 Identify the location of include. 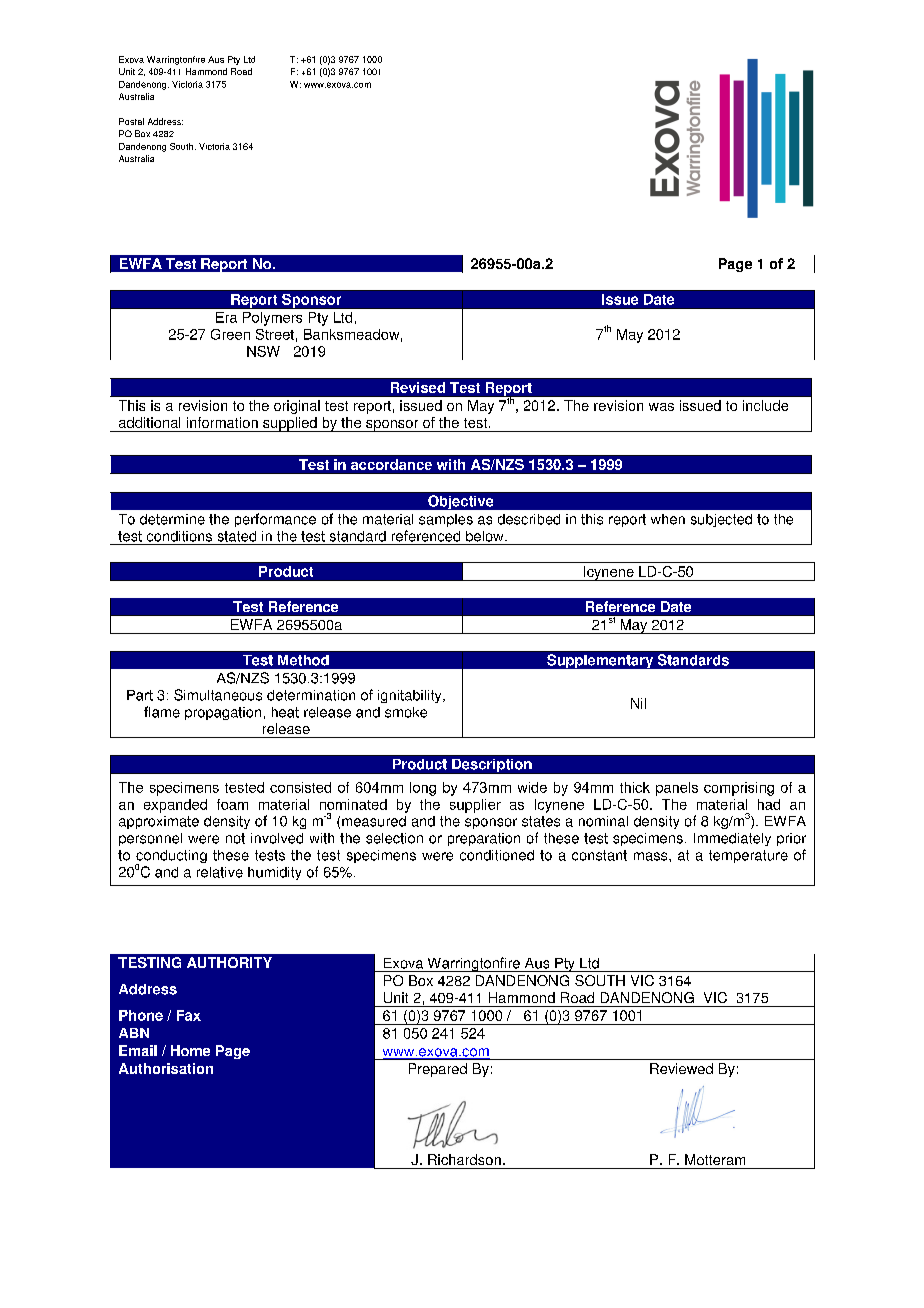
(765, 405).
